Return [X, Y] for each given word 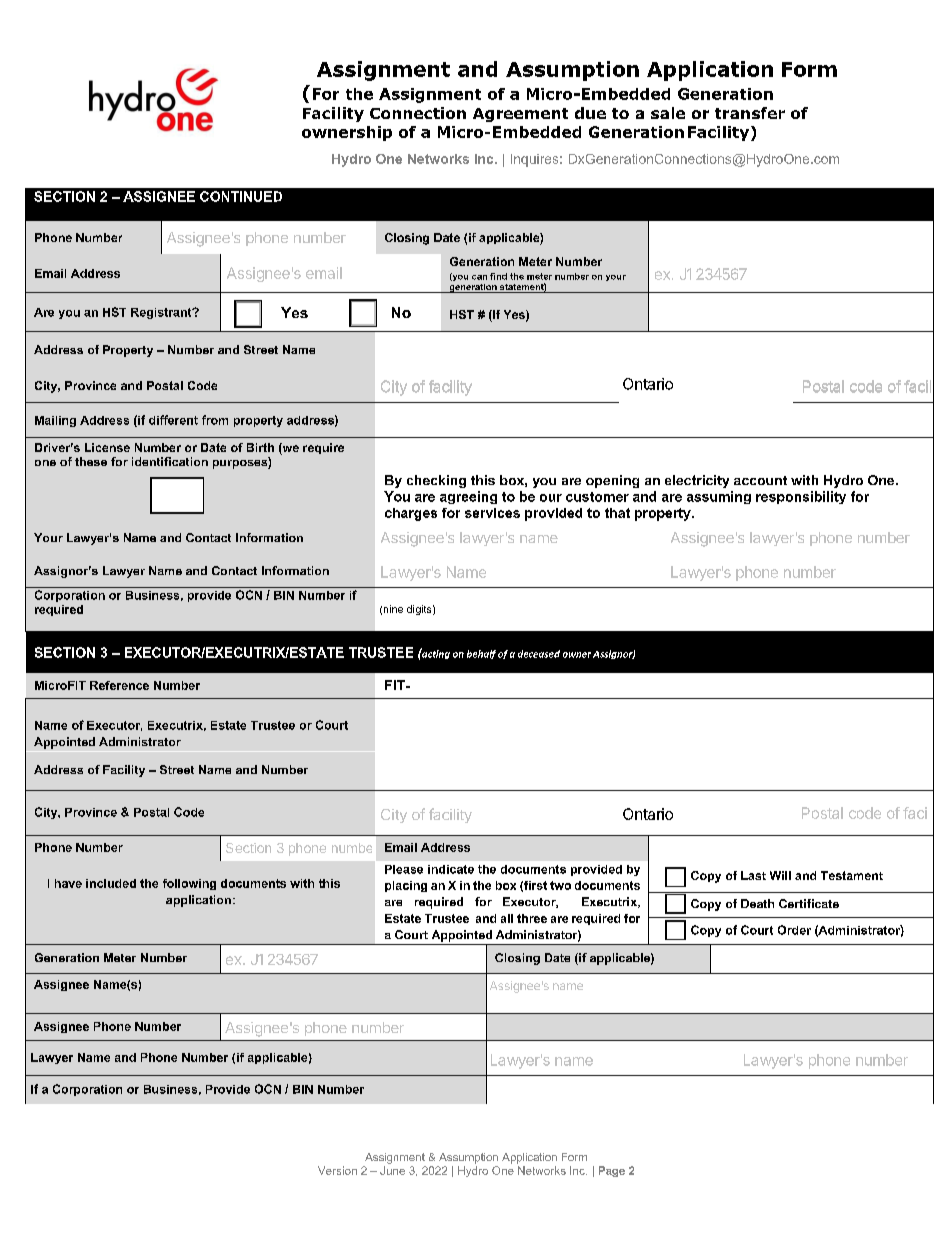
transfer [750, 113]
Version [337, 1170]
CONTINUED [241, 196]
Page [612, 1171]
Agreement [520, 115]
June [392, 1170]
